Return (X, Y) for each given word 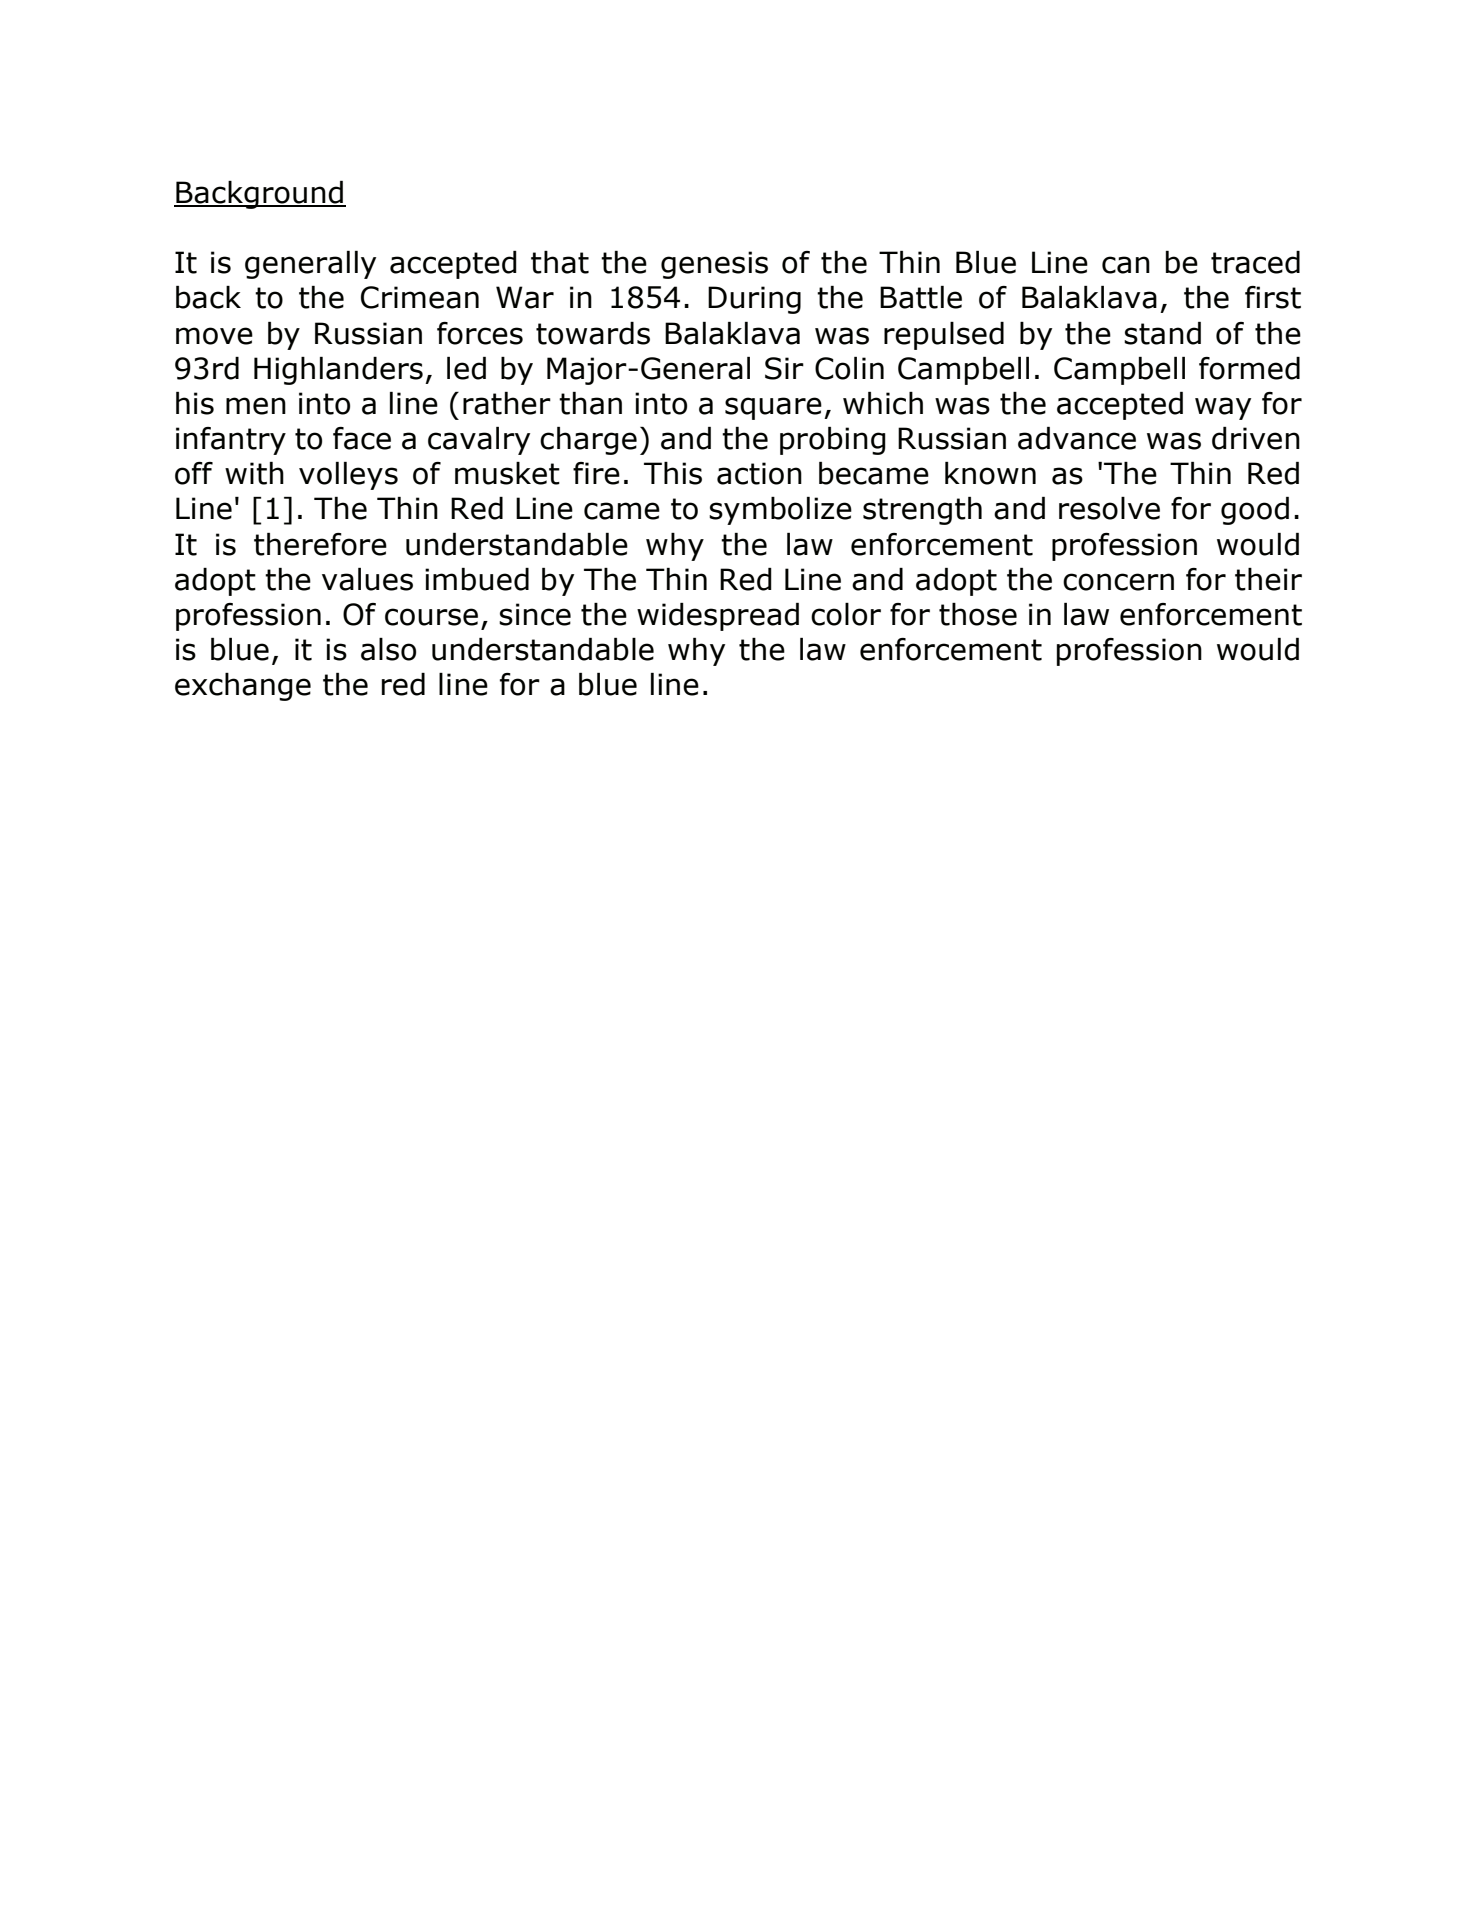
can (1126, 265)
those (978, 614)
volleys (348, 476)
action (759, 473)
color (846, 614)
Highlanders (338, 371)
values (367, 579)
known (990, 473)
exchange (243, 687)
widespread (718, 617)
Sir (784, 368)
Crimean (420, 297)
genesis (714, 265)
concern (1118, 582)
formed (1249, 368)
